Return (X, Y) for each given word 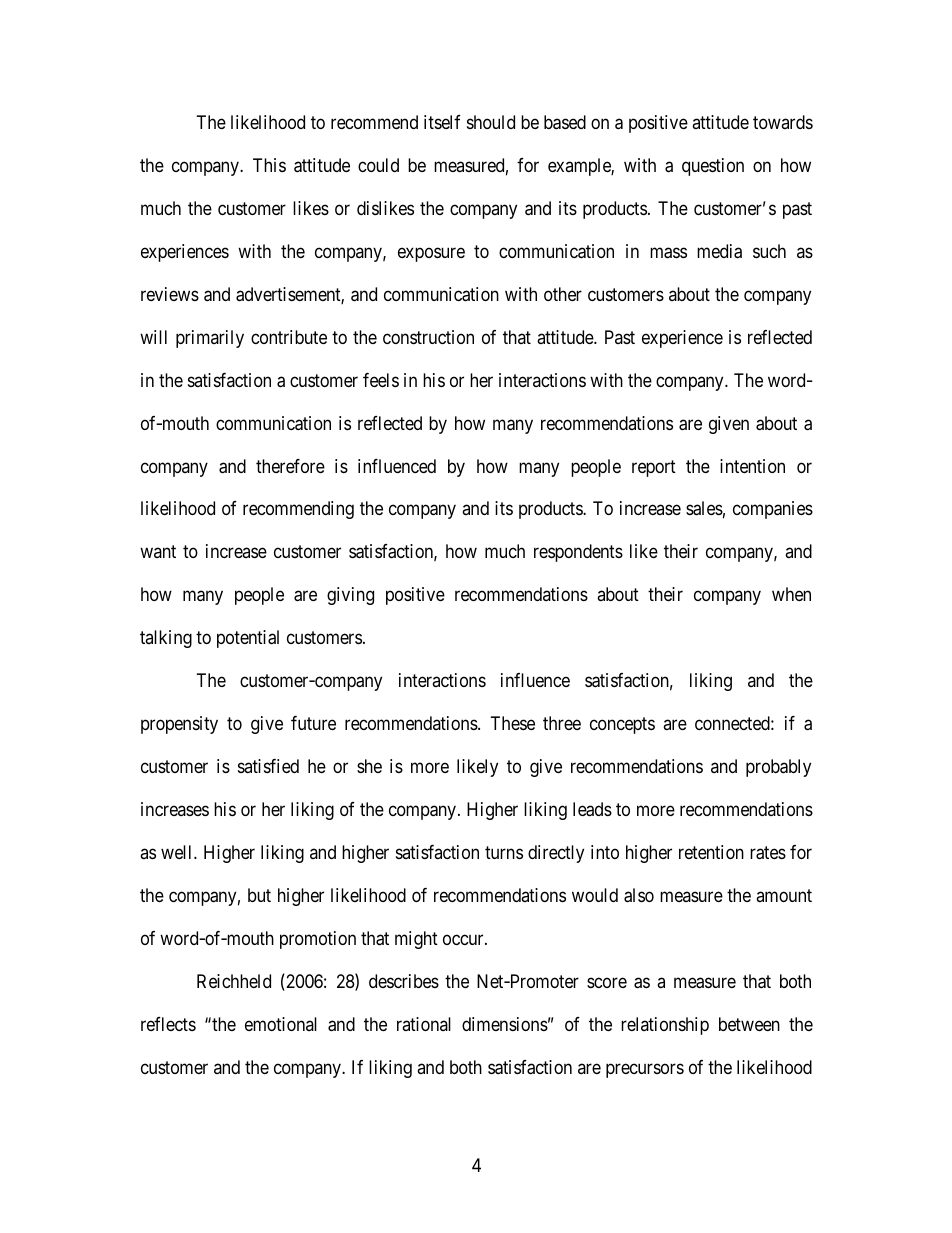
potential (248, 639)
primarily (210, 339)
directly (556, 854)
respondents (578, 553)
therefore (290, 466)
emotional (281, 1024)
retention (711, 852)
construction (428, 337)
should (491, 122)
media (719, 251)
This (269, 165)
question (713, 167)
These (513, 723)
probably (778, 768)
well (178, 852)
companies (773, 510)
